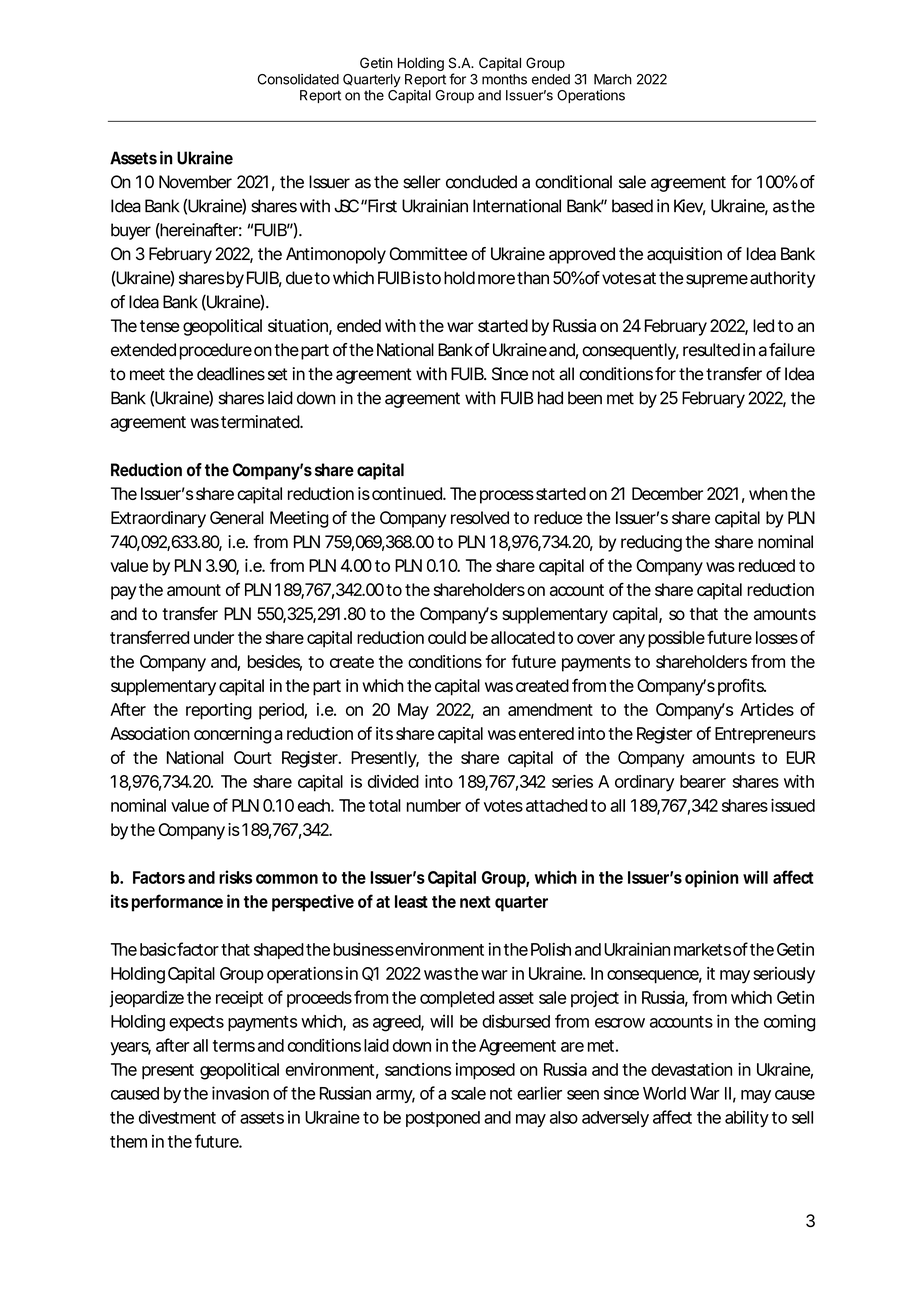 The image size is (924, 1308). What do you see at coordinates (443, 1119) in the screenshot?
I see `postponed` at bounding box center [443, 1119].
